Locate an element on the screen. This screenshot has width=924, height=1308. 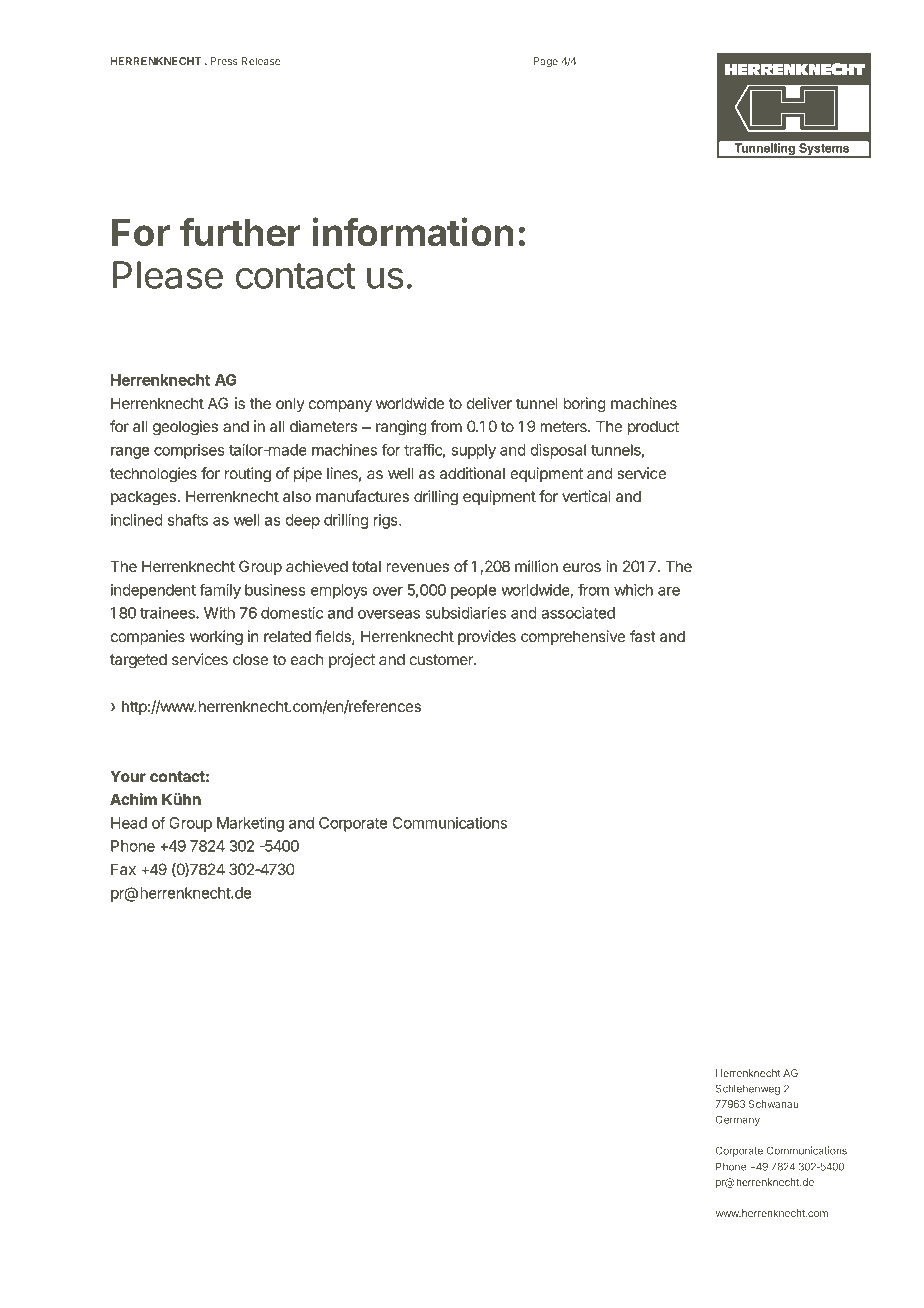
geologies is located at coordinates (185, 428).
